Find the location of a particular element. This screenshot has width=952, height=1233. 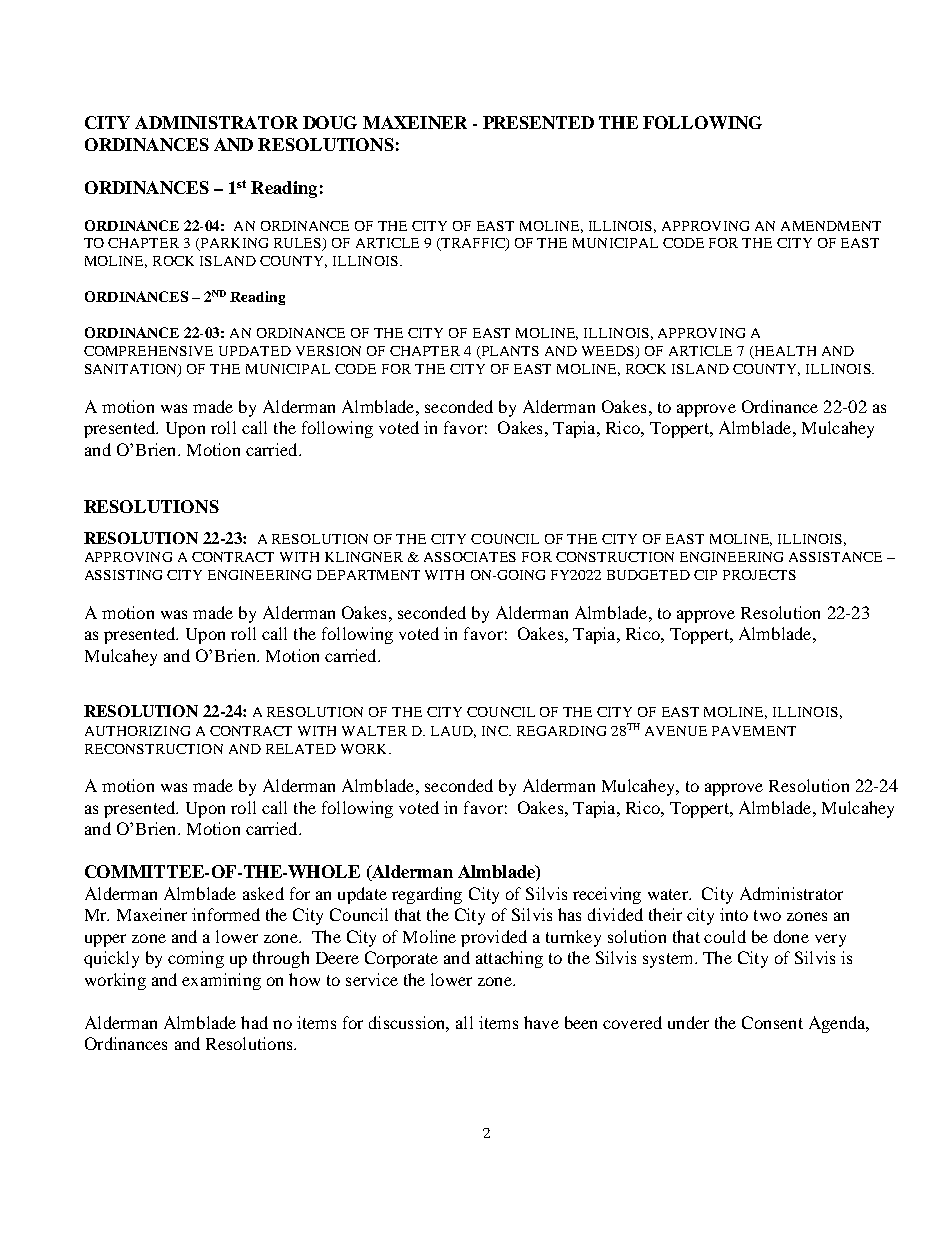

COMPREHENSIVE is located at coordinates (148, 351).
